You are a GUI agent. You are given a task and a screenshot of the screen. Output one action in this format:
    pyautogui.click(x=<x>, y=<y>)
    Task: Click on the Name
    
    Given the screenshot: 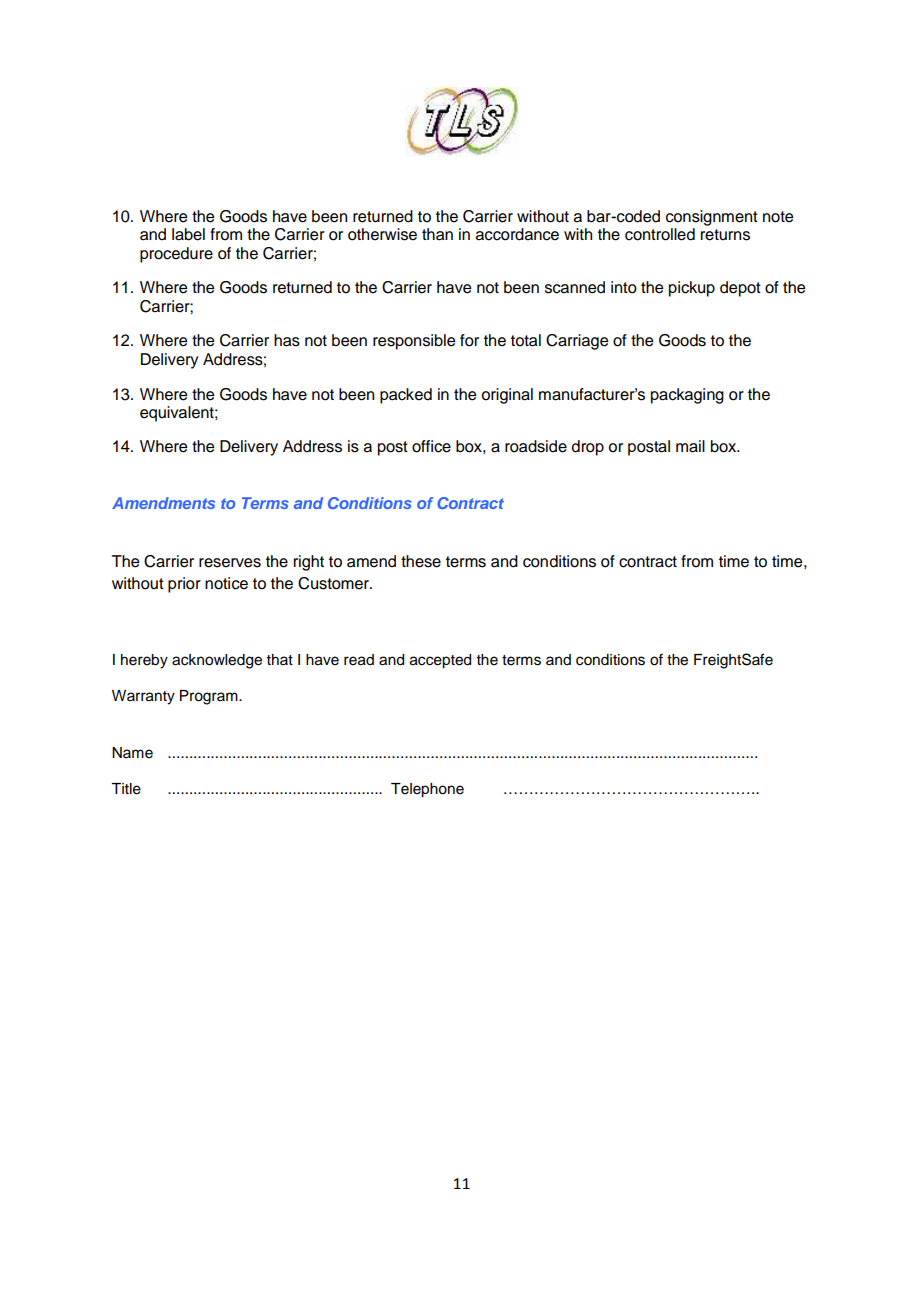 What is the action you would take?
    pyautogui.click(x=132, y=753)
